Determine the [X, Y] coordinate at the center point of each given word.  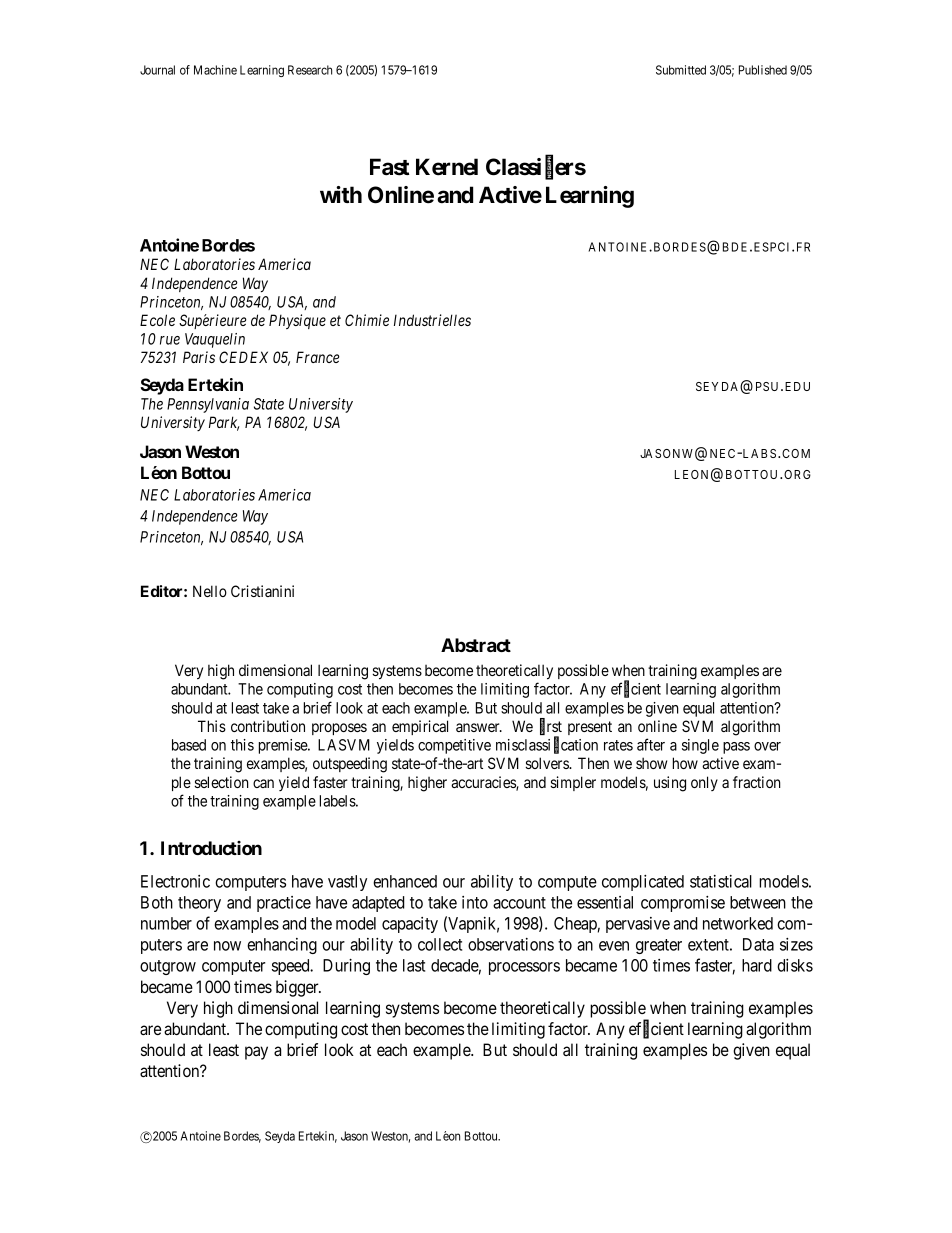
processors [524, 968]
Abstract [476, 645]
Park [224, 423]
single [700, 746]
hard [757, 965]
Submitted [681, 70]
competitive [454, 746]
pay [256, 1053]
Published [763, 70]
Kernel [447, 167]
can [263, 783]
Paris [199, 357]
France [317, 357]
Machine [215, 70]
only [704, 783]
